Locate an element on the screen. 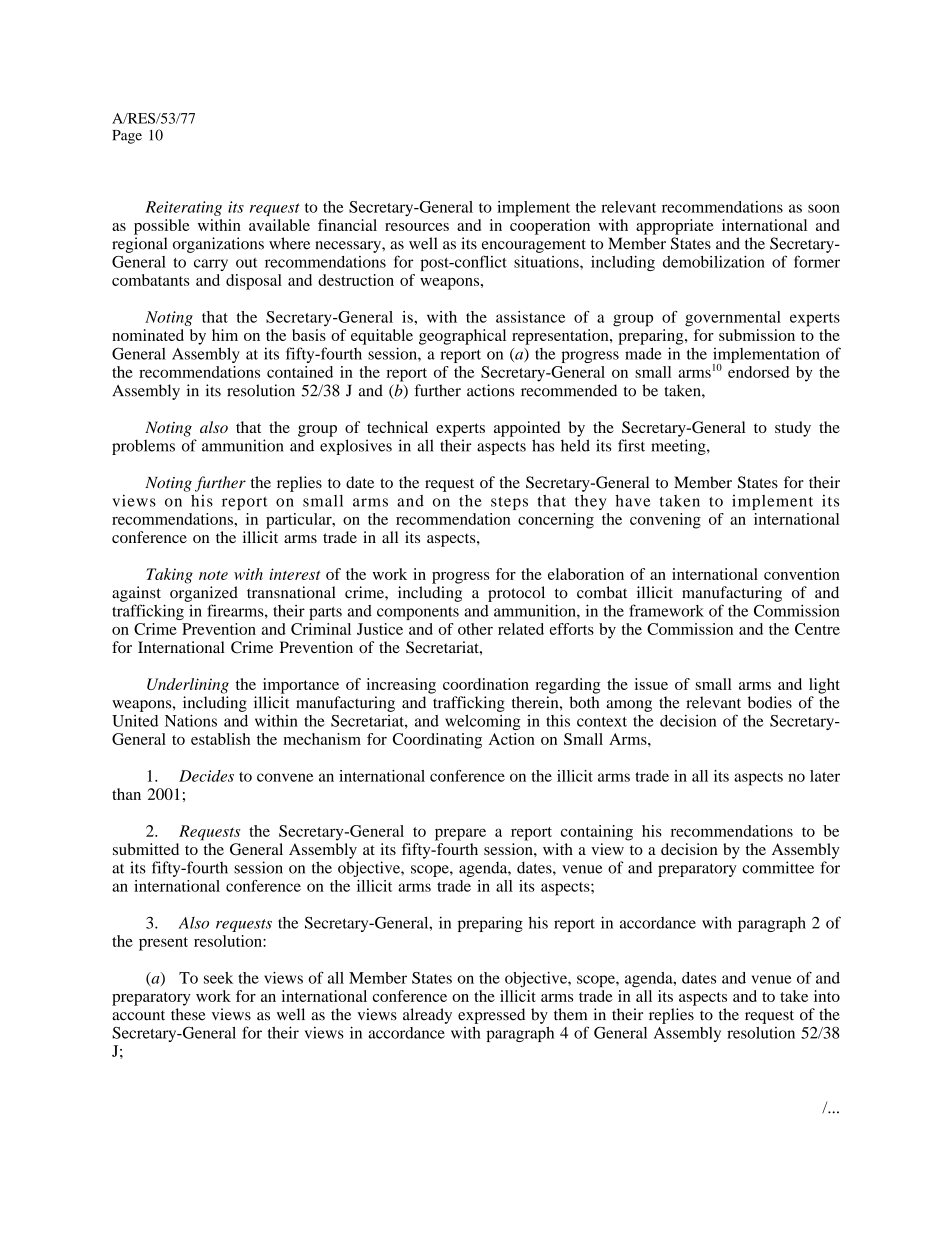  note is located at coordinates (213, 575).
